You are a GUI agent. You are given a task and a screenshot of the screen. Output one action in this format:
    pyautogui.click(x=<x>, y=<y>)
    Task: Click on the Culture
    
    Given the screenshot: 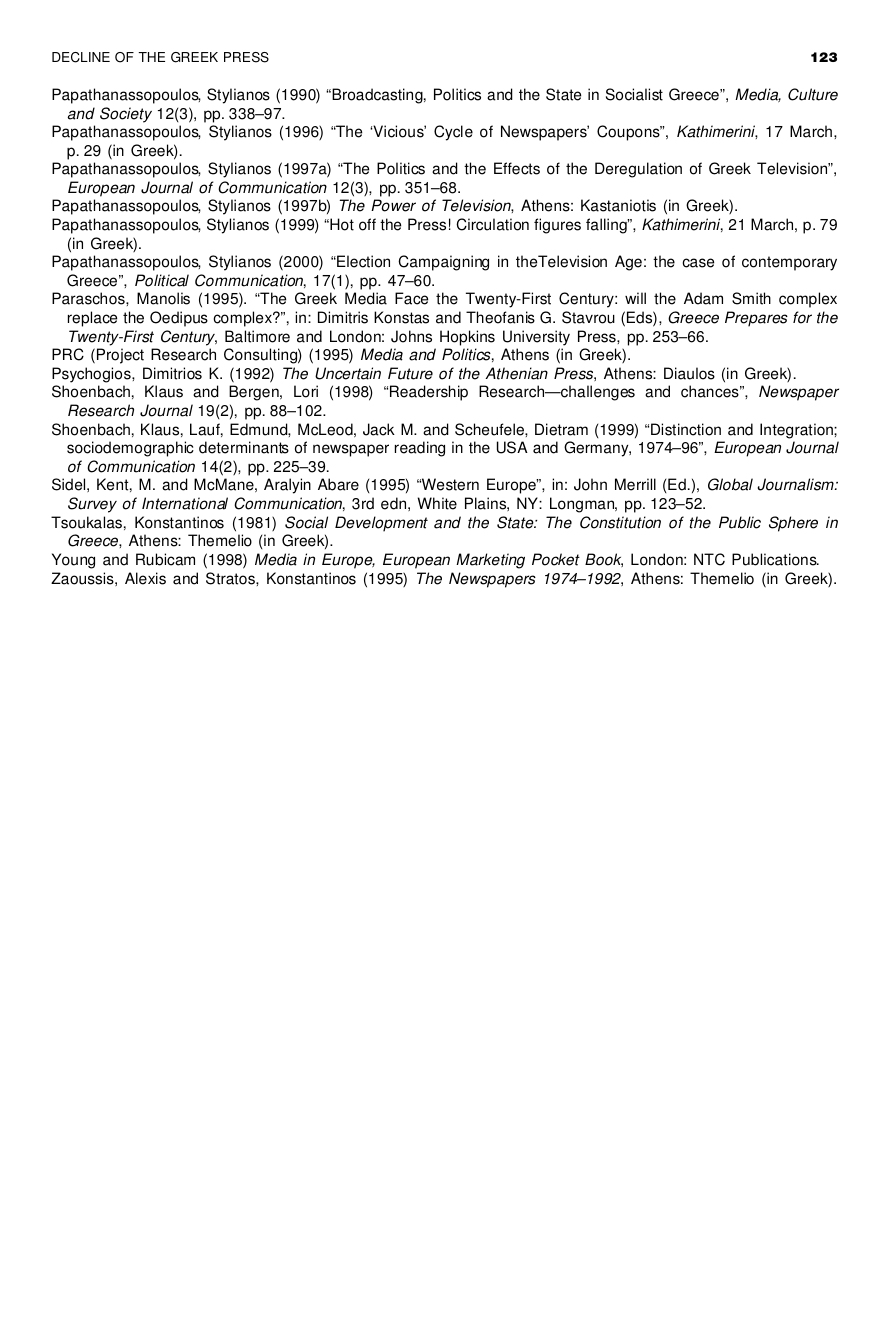 What is the action you would take?
    pyautogui.click(x=813, y=94)
